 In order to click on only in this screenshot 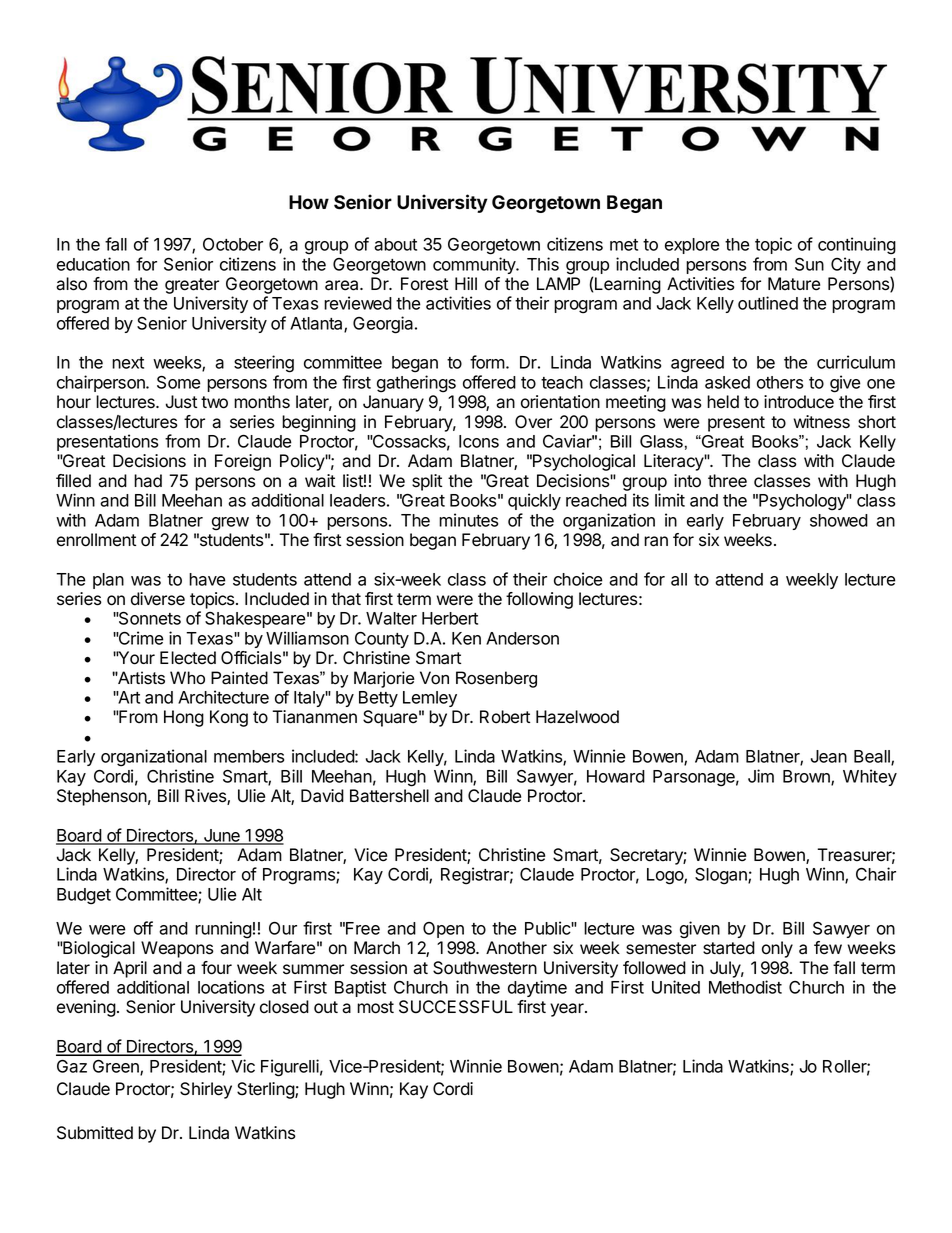, I will do `click(777, 949)`.
